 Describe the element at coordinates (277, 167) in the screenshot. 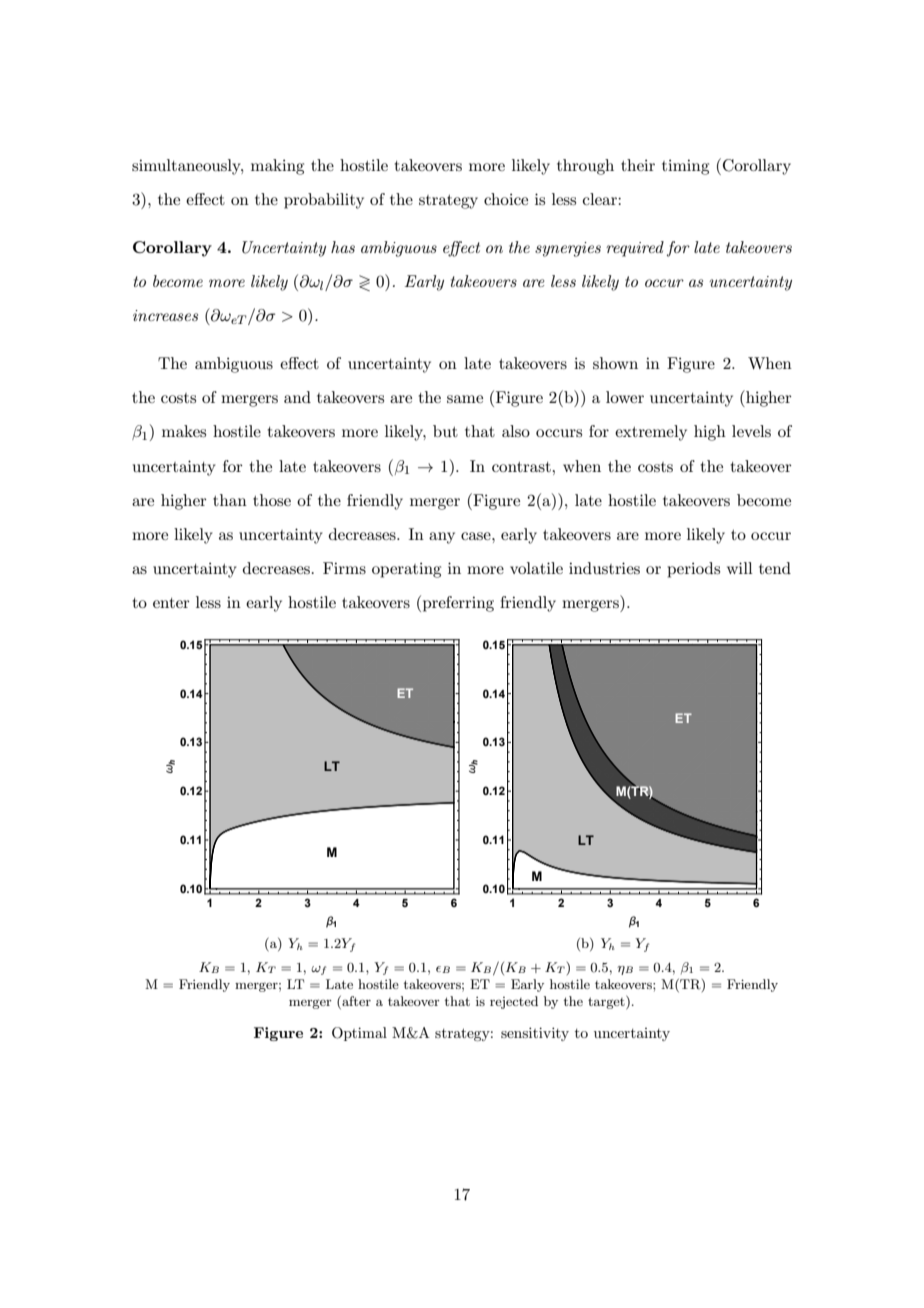

I see `making` at that location.
